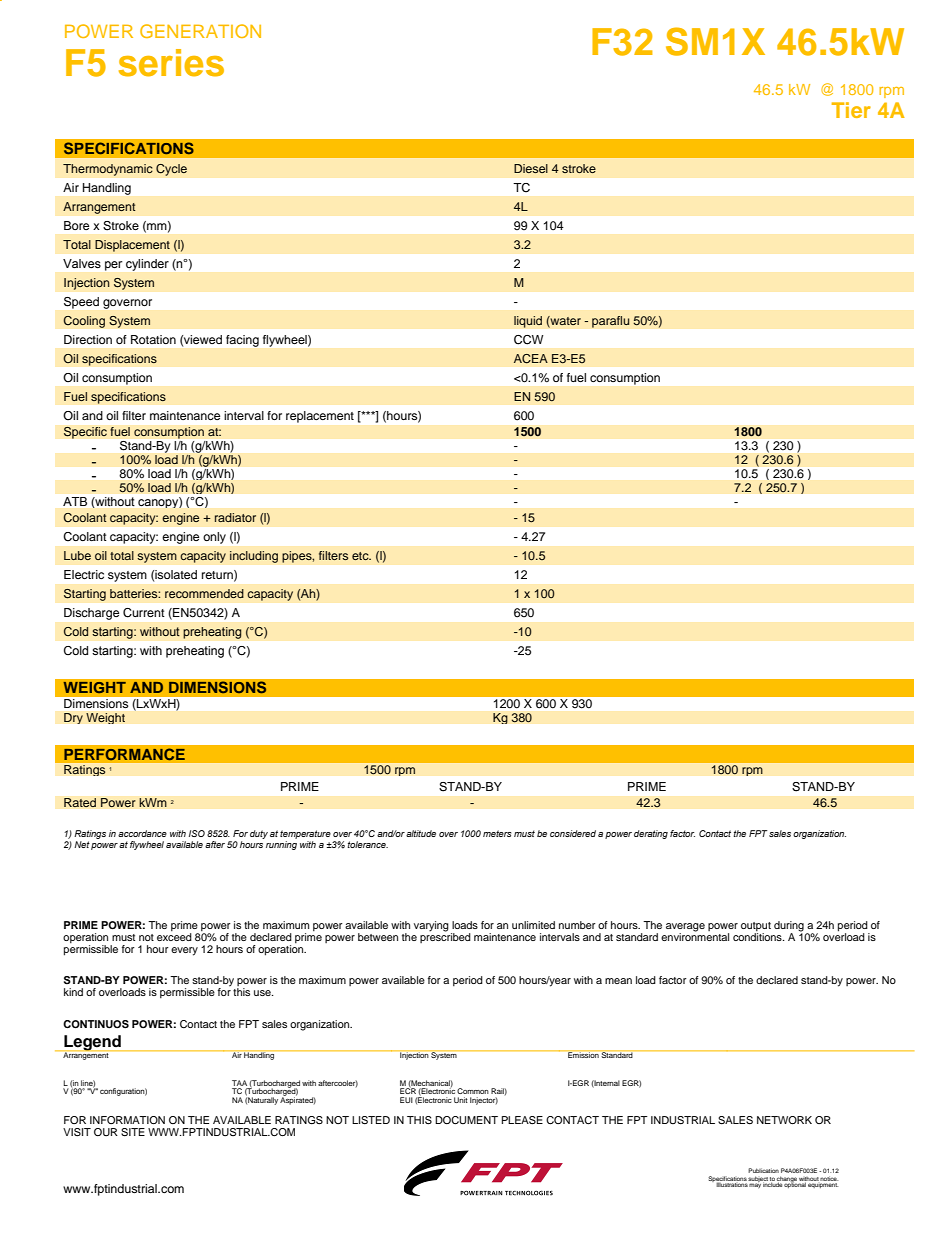  I want to click on Tier, so click(851, 110).
